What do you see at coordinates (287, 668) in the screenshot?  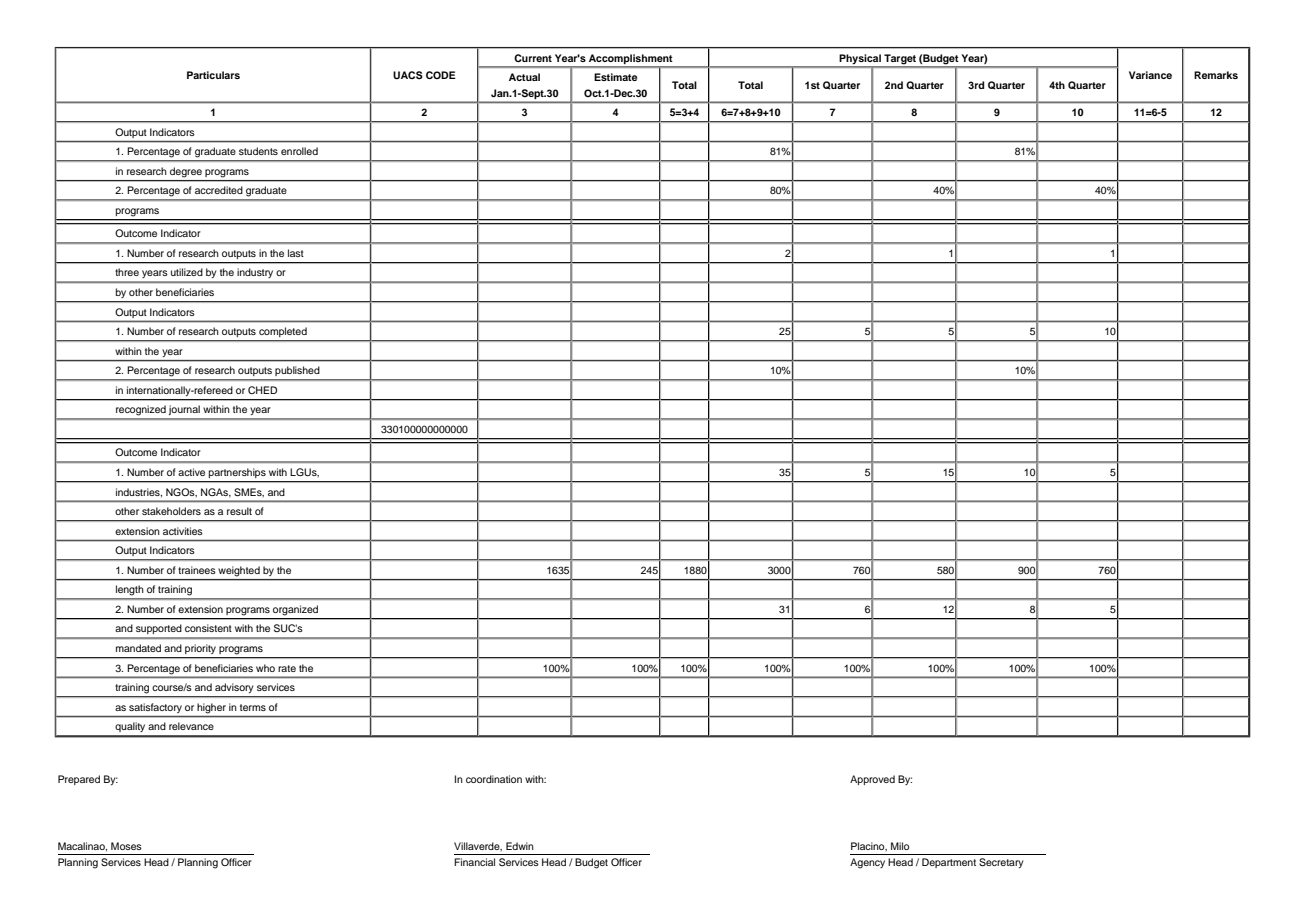 I see `rate` at bounding box center [287, 668].
